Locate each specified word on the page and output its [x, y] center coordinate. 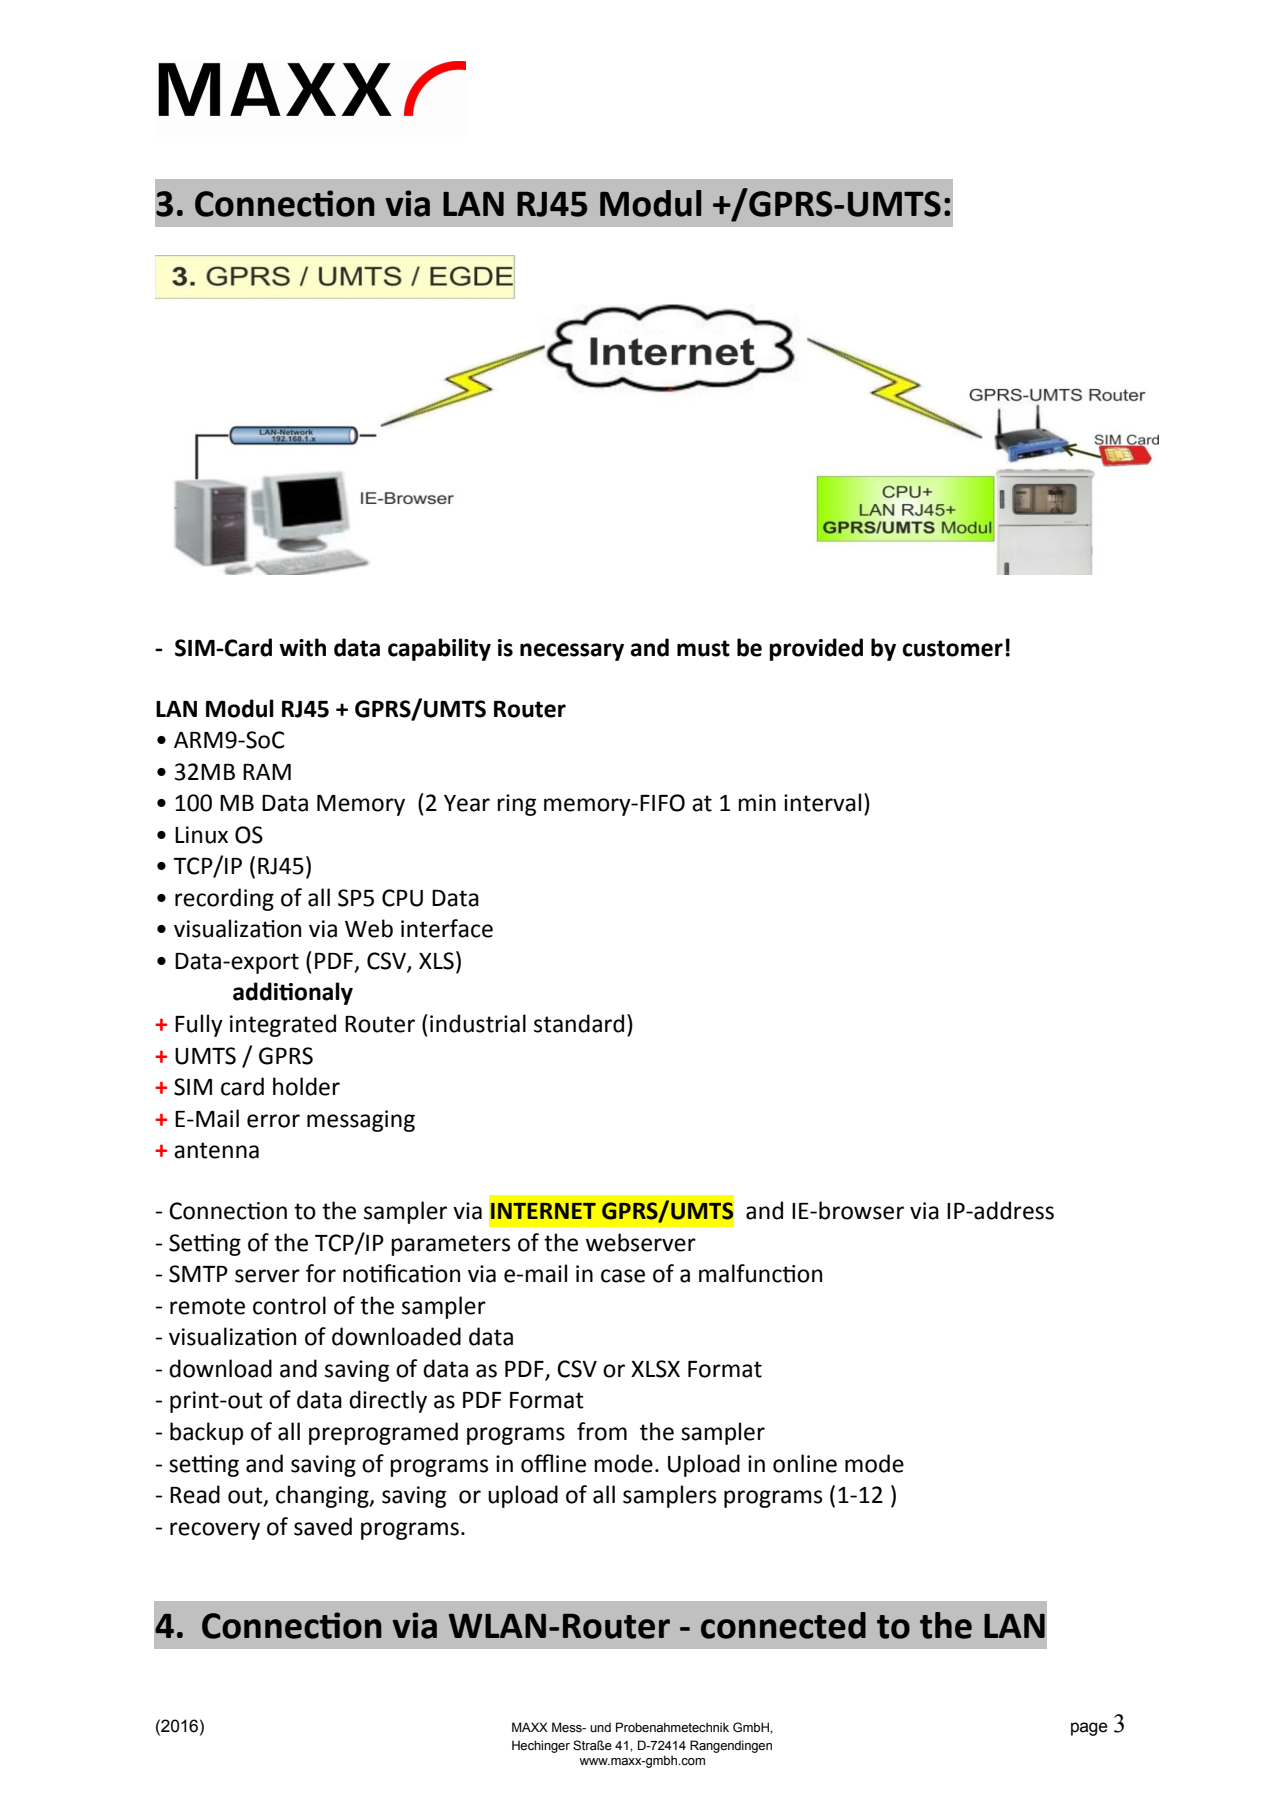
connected [783, 1625]
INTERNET [543, 1211]
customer [952, 648]
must [703, 648]
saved [323, 1526]
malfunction [760, 1273]
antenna [216, 1150]
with [302, 647]
